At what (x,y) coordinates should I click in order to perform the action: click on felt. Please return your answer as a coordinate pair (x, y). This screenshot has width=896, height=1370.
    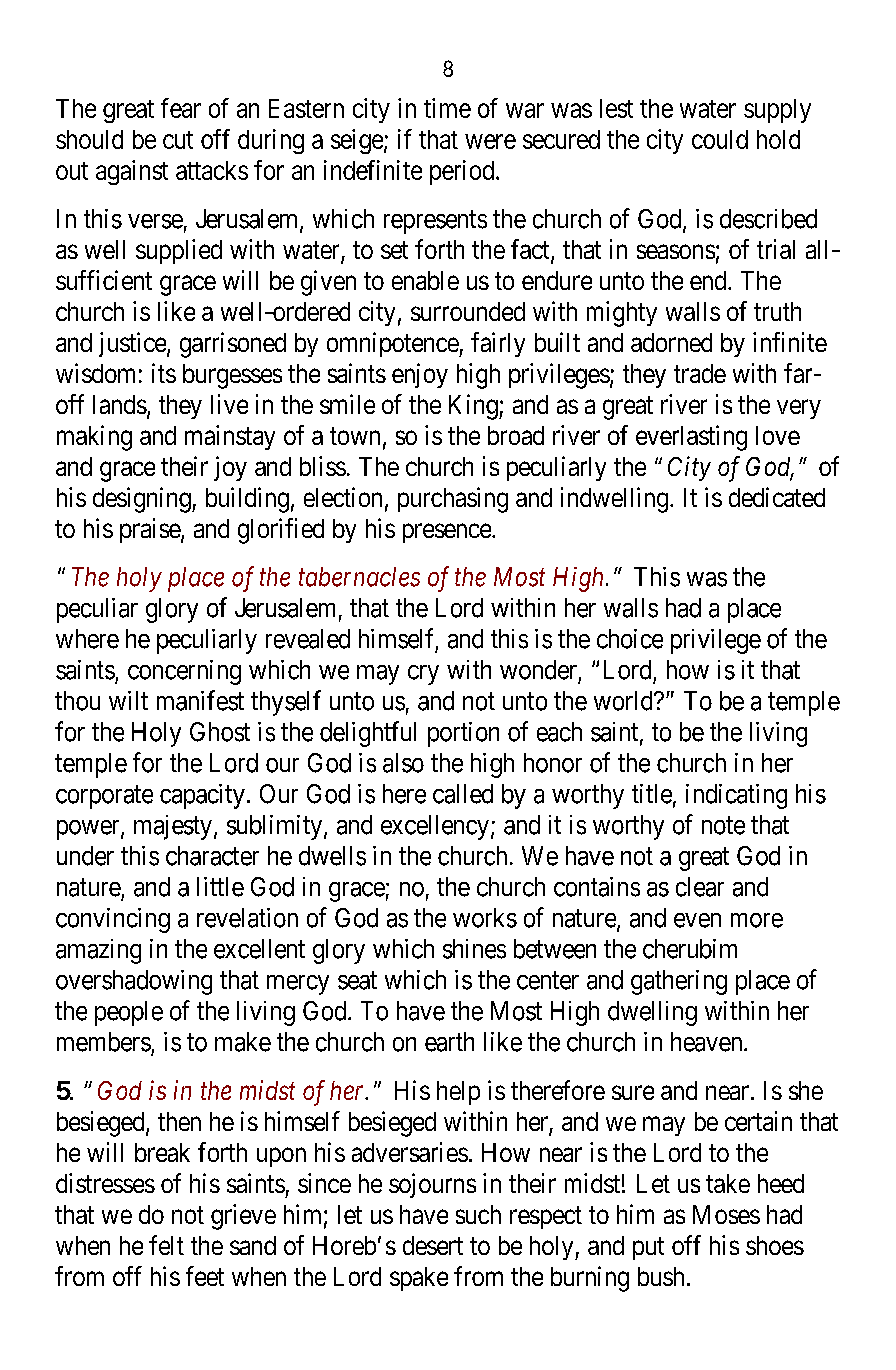
    Looking at the image, I should click on (166, 1245).
